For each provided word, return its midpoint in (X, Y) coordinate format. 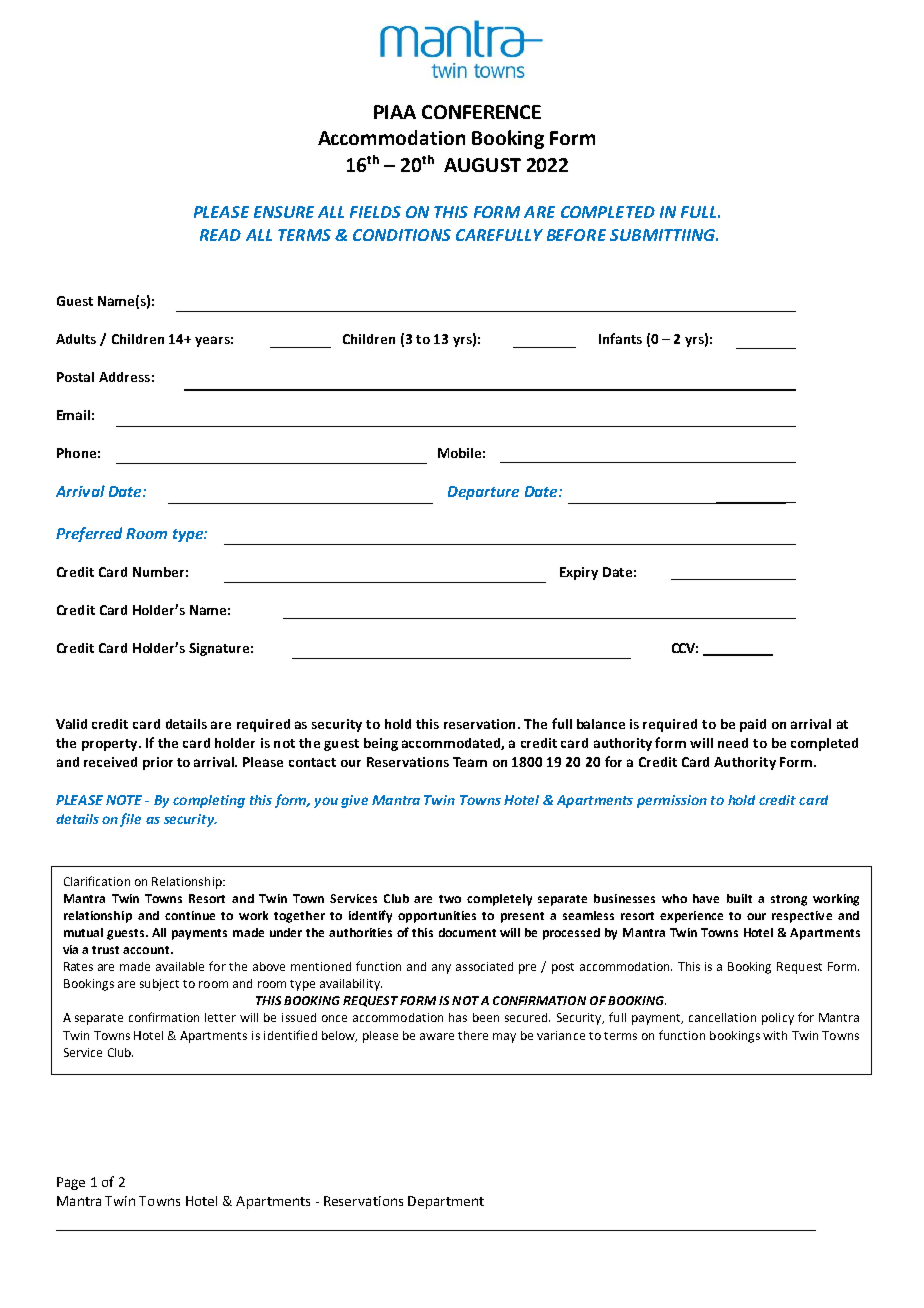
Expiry (579, 573)
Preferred (89, 534)
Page (71, 1183)
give (354, 801)
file (130, 820)
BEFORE (576, 235)
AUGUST (482, 165)
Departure (483, 493)
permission (672, 801)
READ (220, 235)
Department (446, 1202)
